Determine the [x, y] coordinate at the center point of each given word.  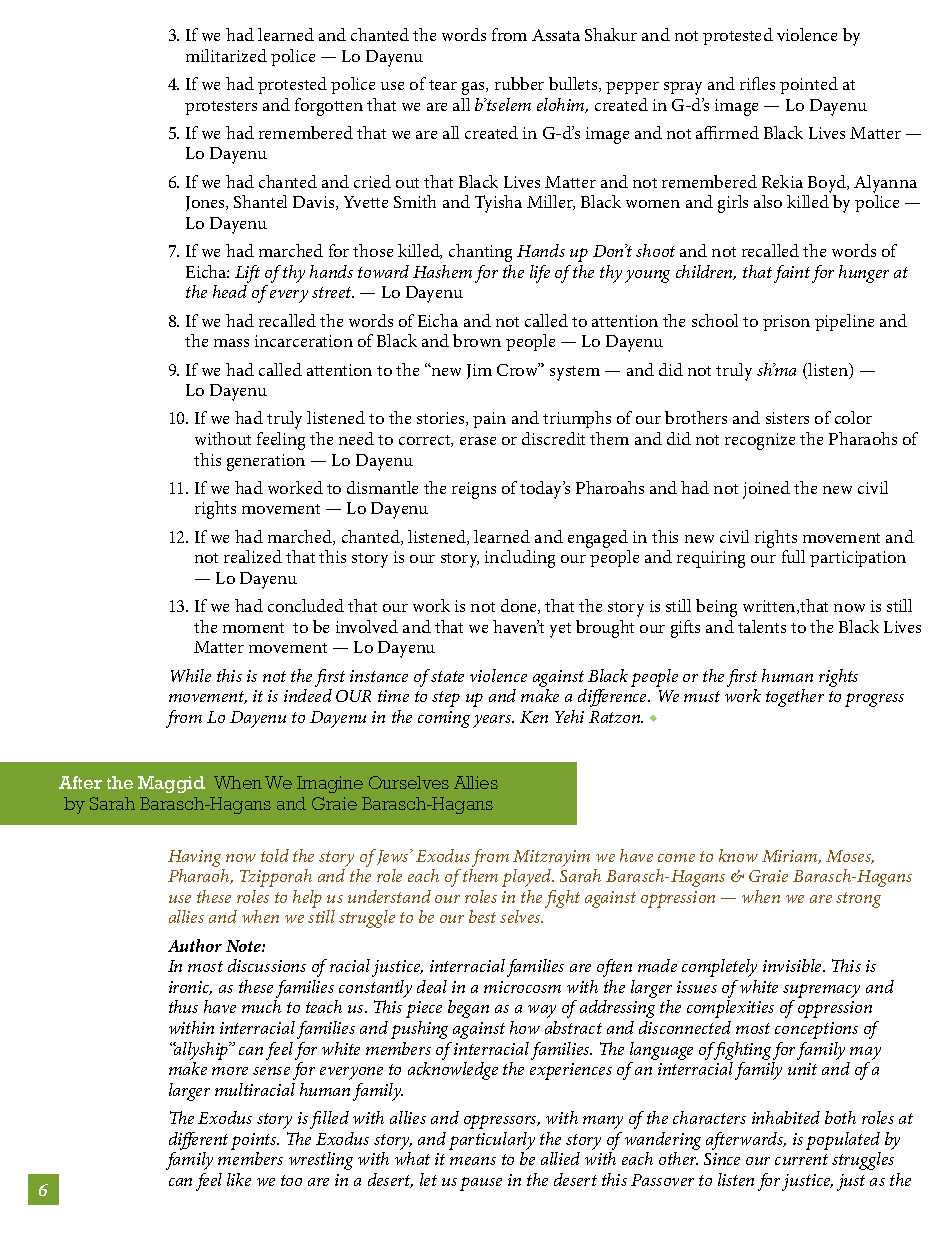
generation [266, 462]
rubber [519, 83]
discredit [553, 438]
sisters [787, 418]
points [255, 1141]
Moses [850, 857]
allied [560, 1158]
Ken [534, 717]
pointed [809, 85]
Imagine [330, 784]
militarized [226, 55]
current [801, 1159]
